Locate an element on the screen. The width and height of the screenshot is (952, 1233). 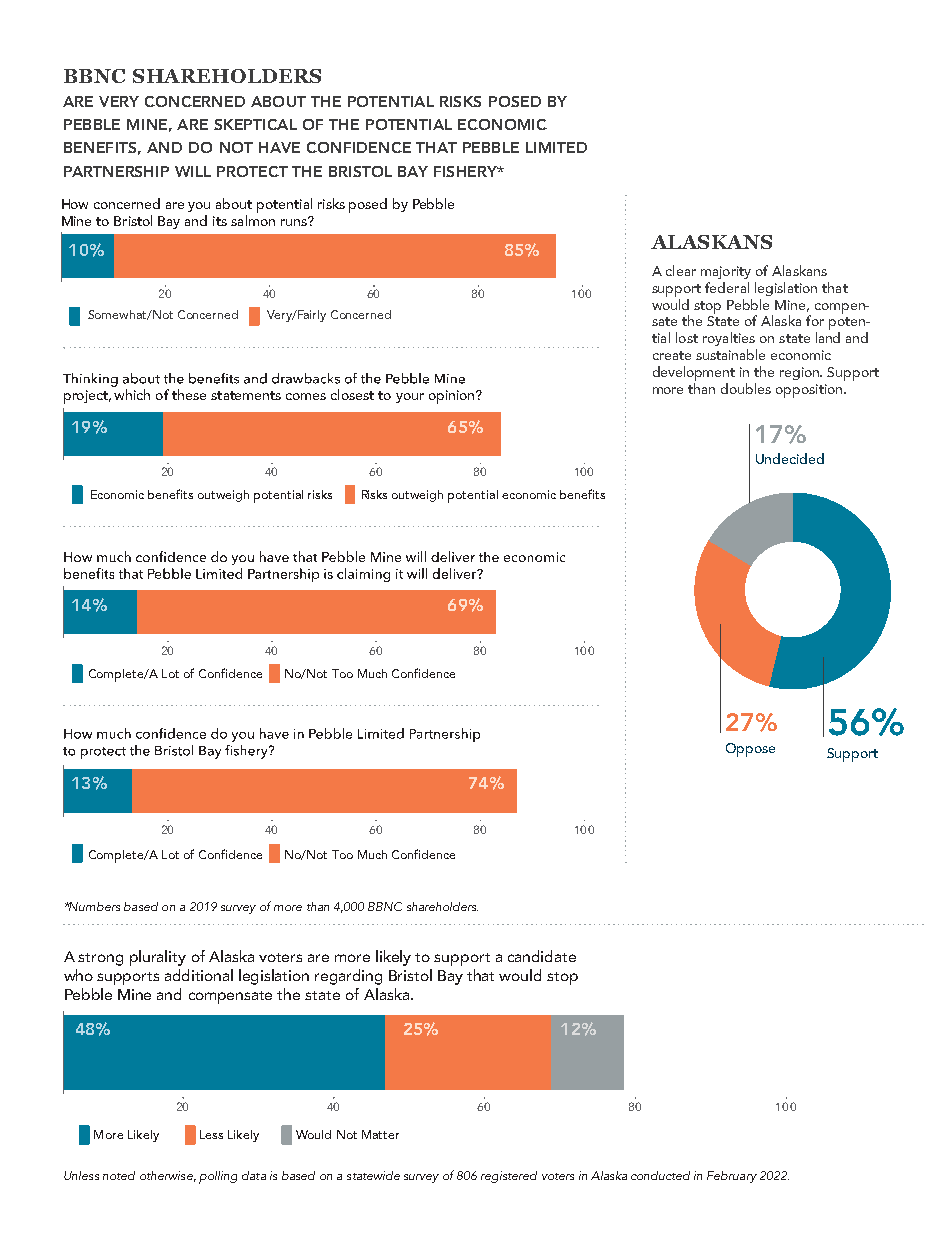
WILL is located at coordinates (193, 171).
